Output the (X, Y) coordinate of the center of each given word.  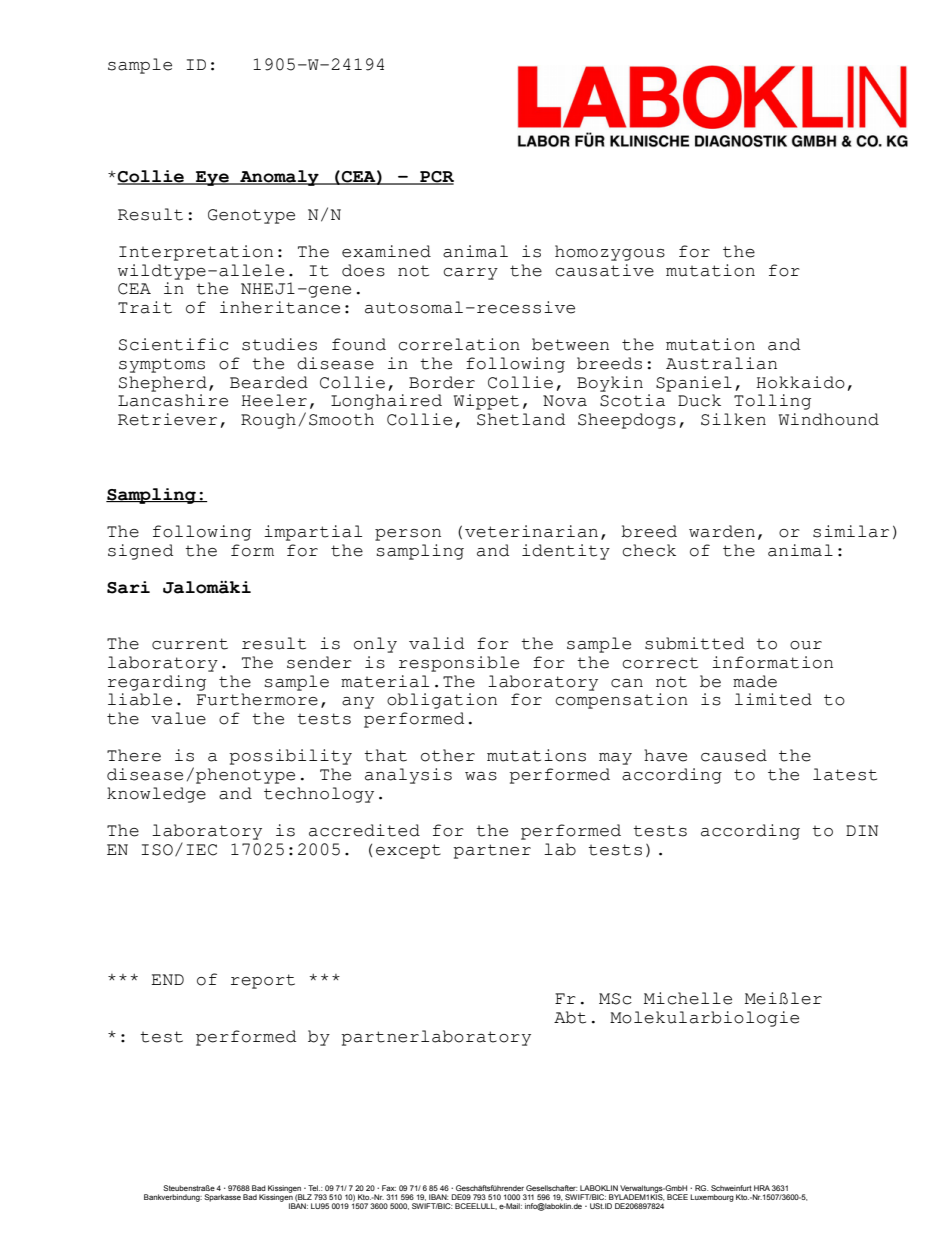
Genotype (251, 216)
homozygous (610, 253)
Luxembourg (712, 1198)
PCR (436, 178)
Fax (389, 1188)
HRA (762, 1188)
